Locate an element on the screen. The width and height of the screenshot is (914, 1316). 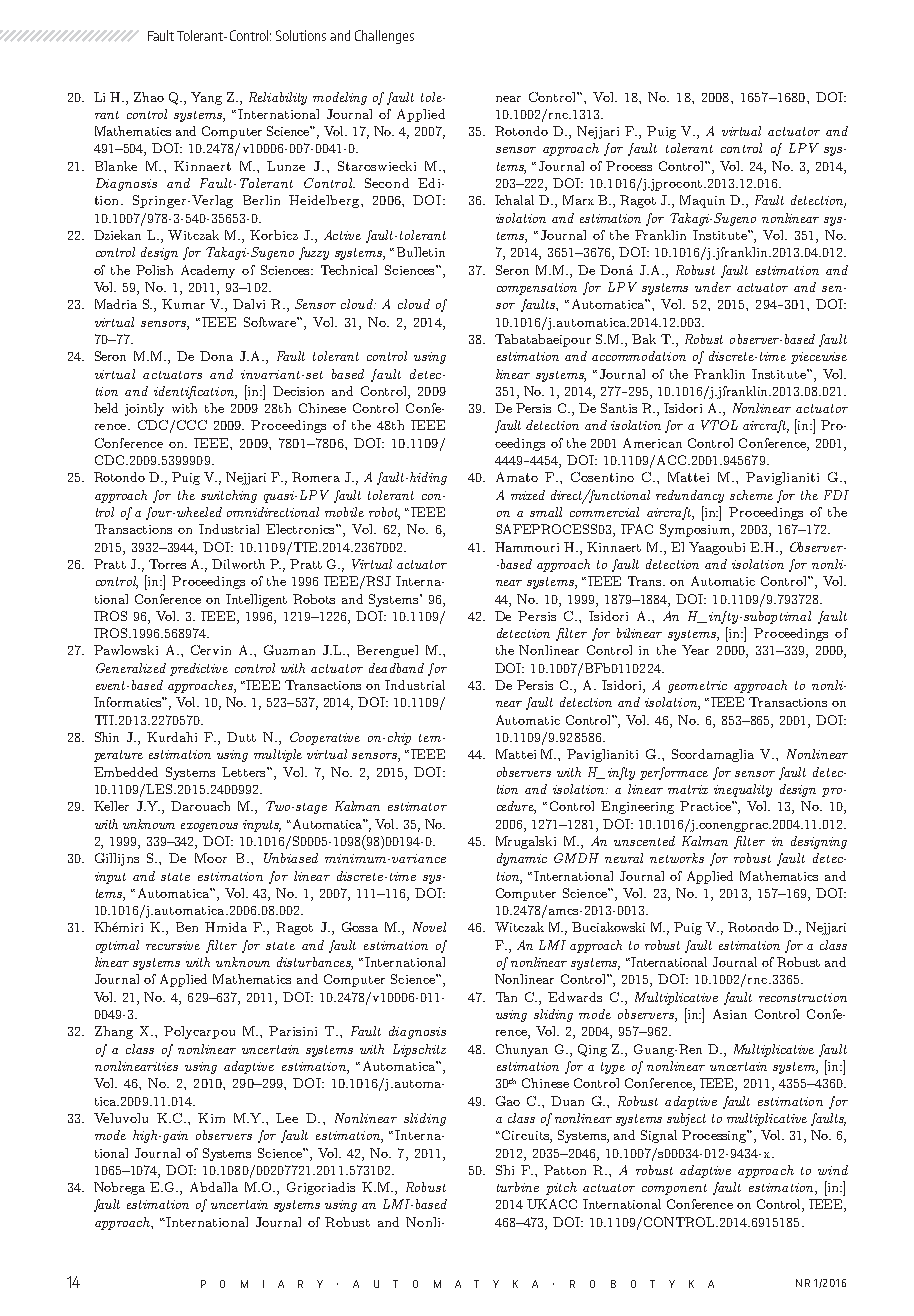
Circuits is located at coordinates (526, 1136).
